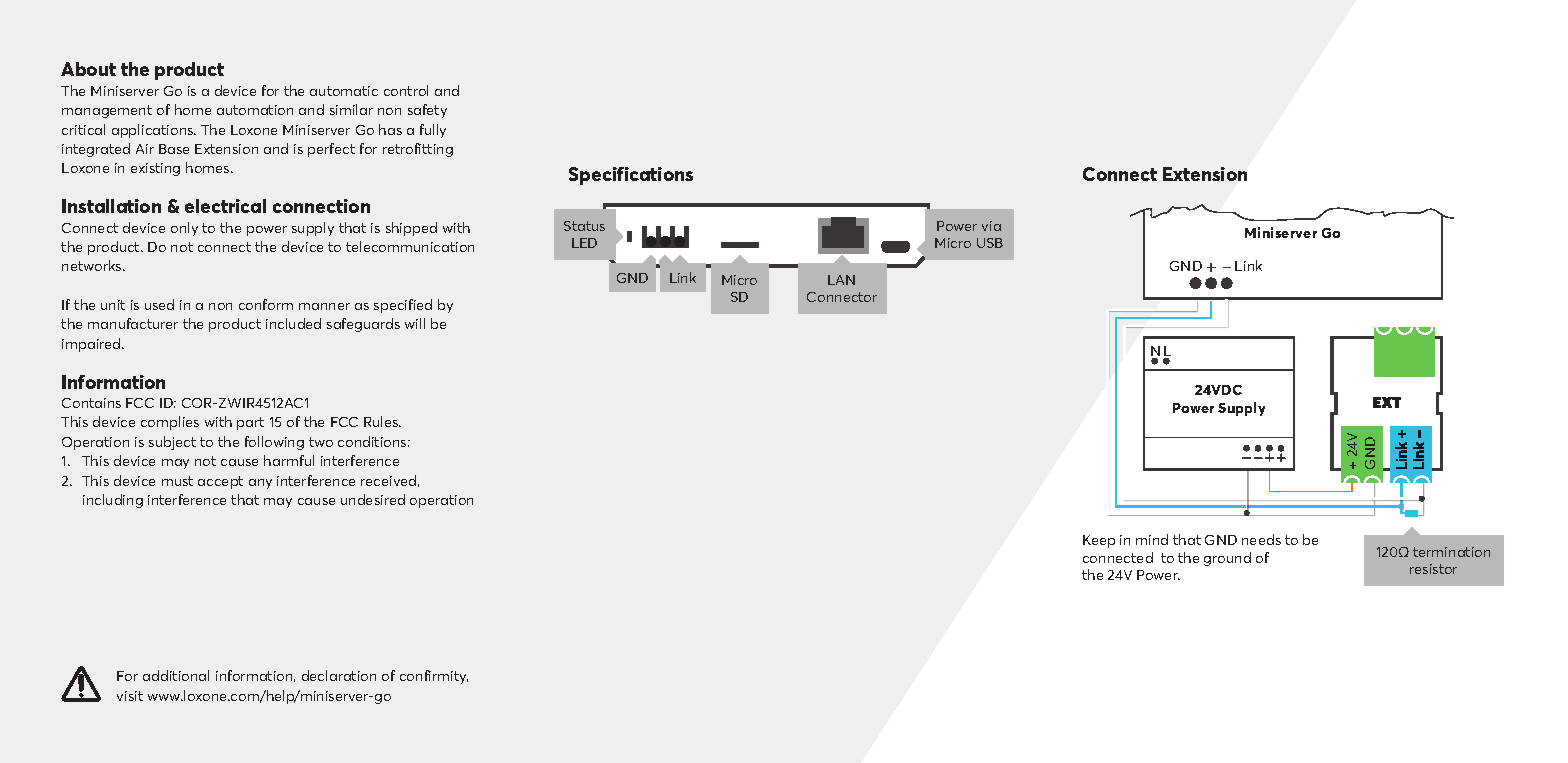 This screenshot has width=1568, height=763. Describe the element at coordinates (266, 304) in the screenshot. I see `conform` at that location.
